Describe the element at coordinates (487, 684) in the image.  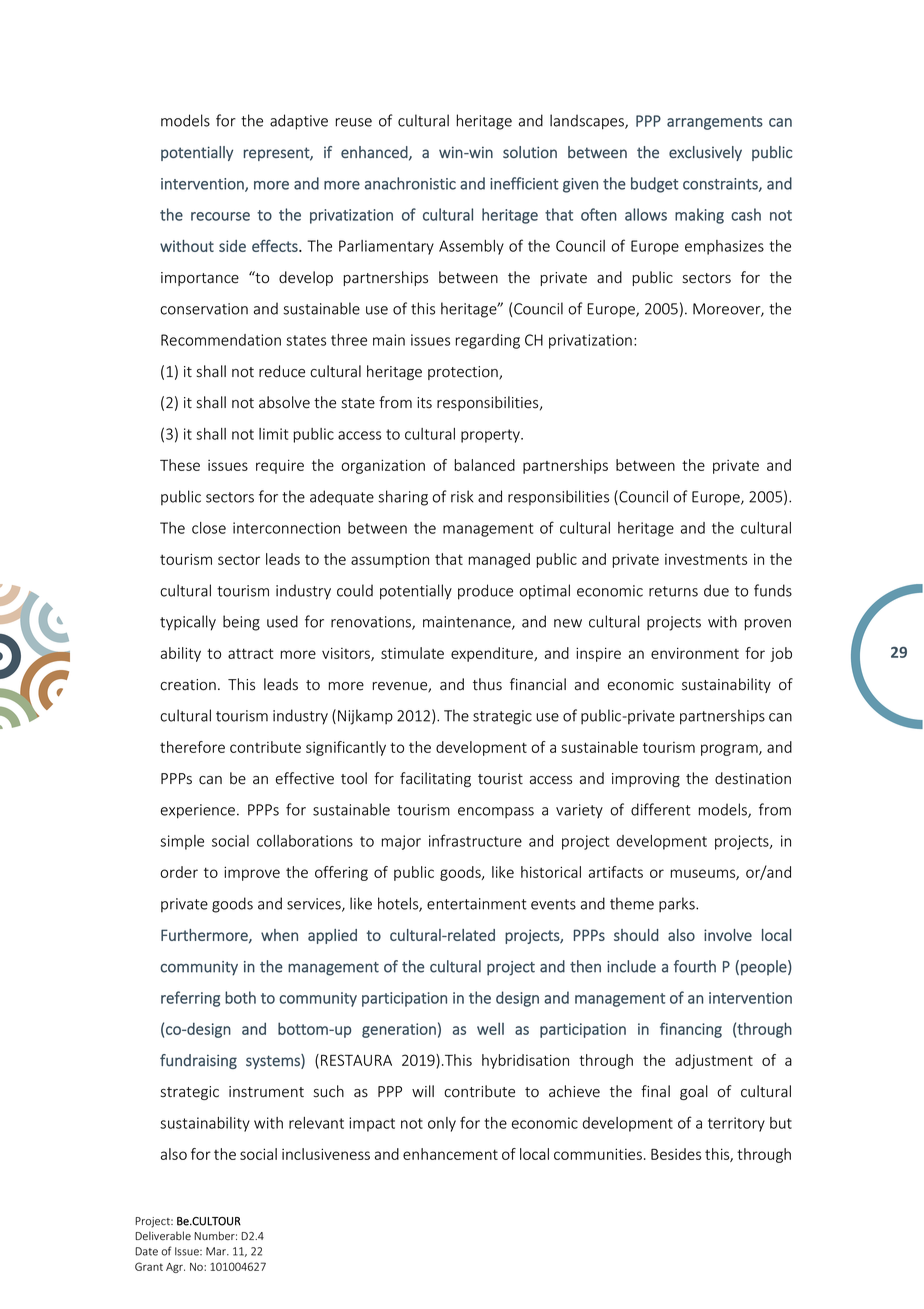
I see `thus` at that location.
